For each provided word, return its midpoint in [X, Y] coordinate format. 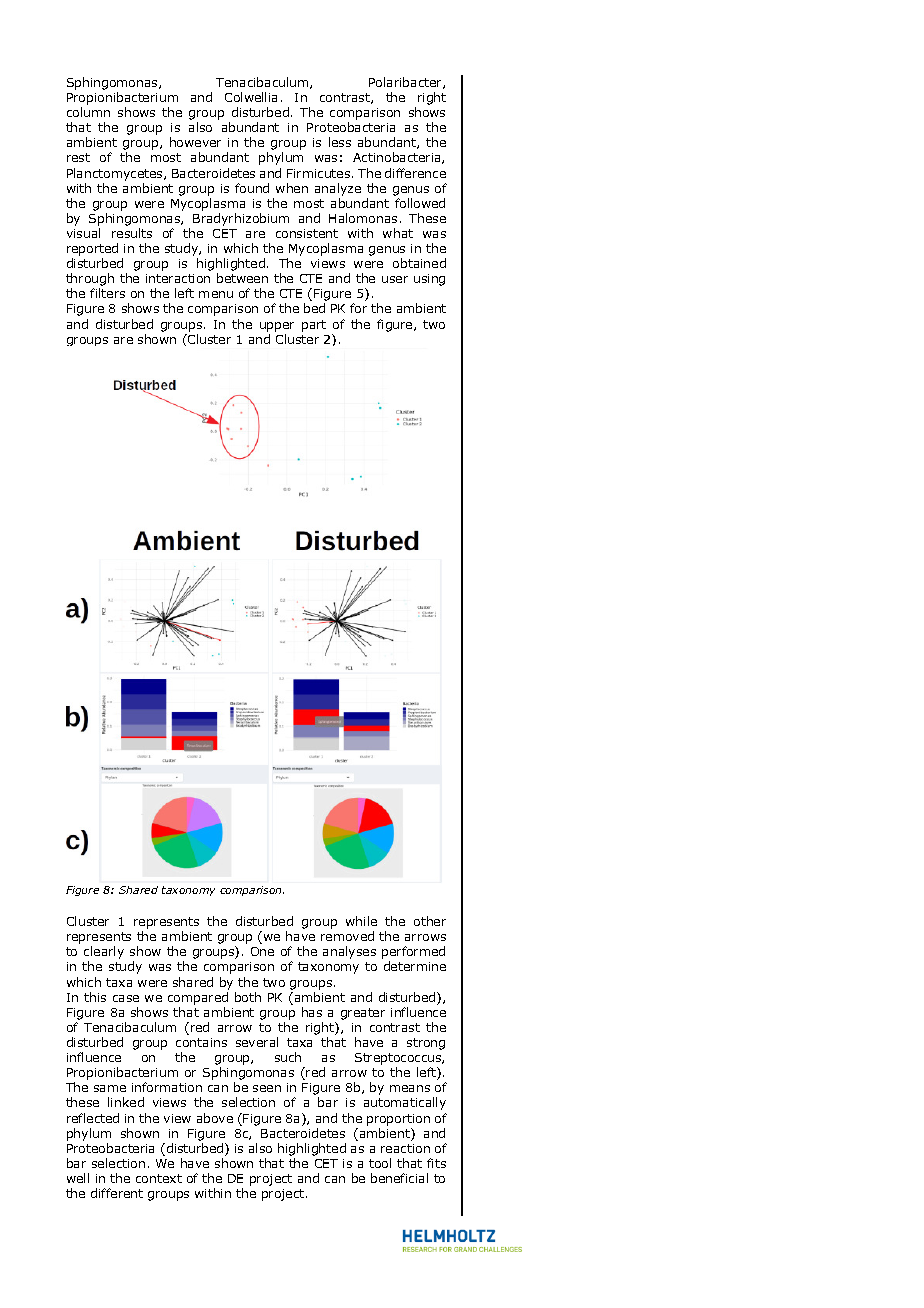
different [117, 1193]
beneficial [399, 1178]
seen [267, 1088]
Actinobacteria [398, 158]
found [252, 188]
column [88, 112]
